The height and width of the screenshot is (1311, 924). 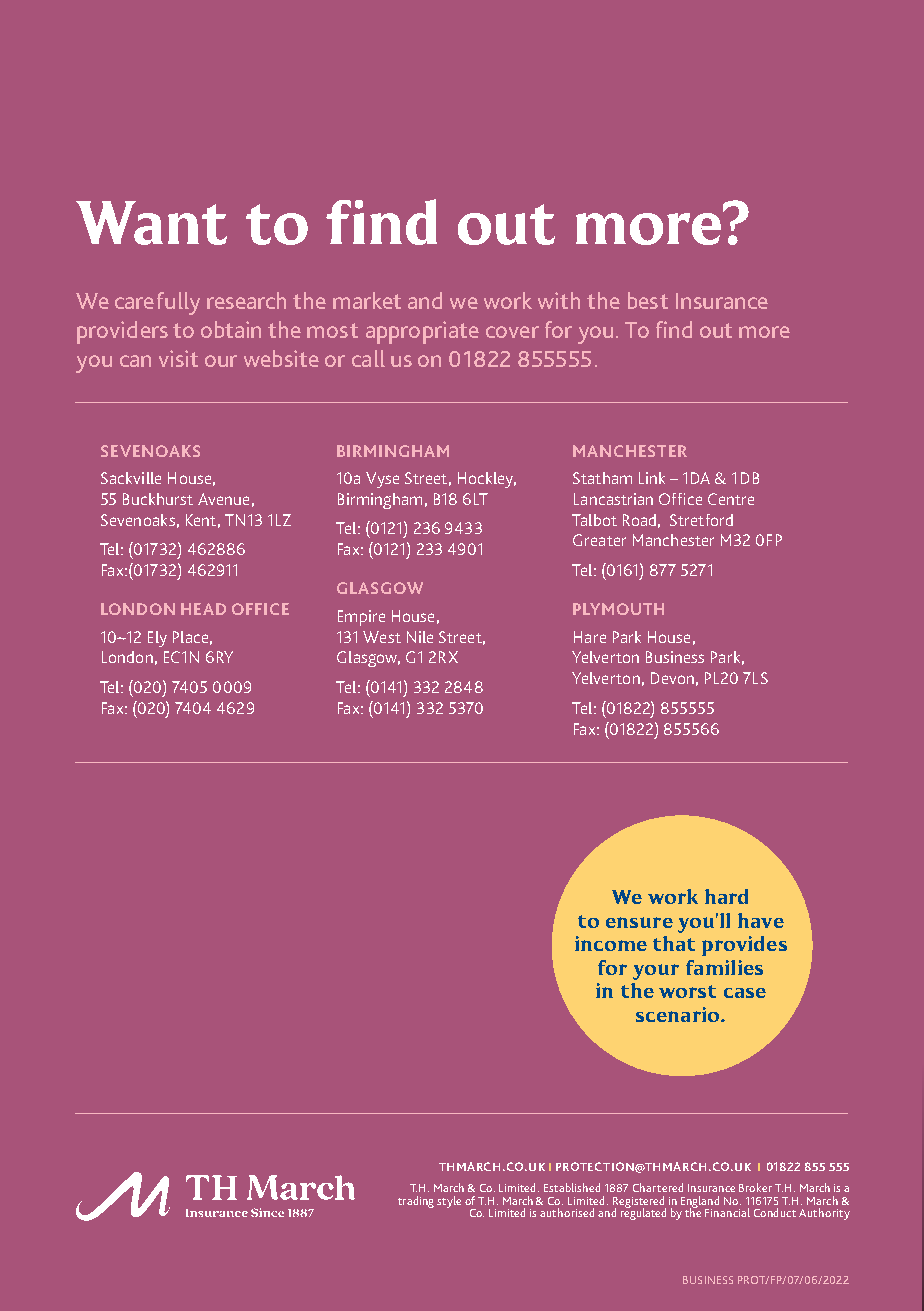 I want to click on style, so click(x=449, y=1202).
